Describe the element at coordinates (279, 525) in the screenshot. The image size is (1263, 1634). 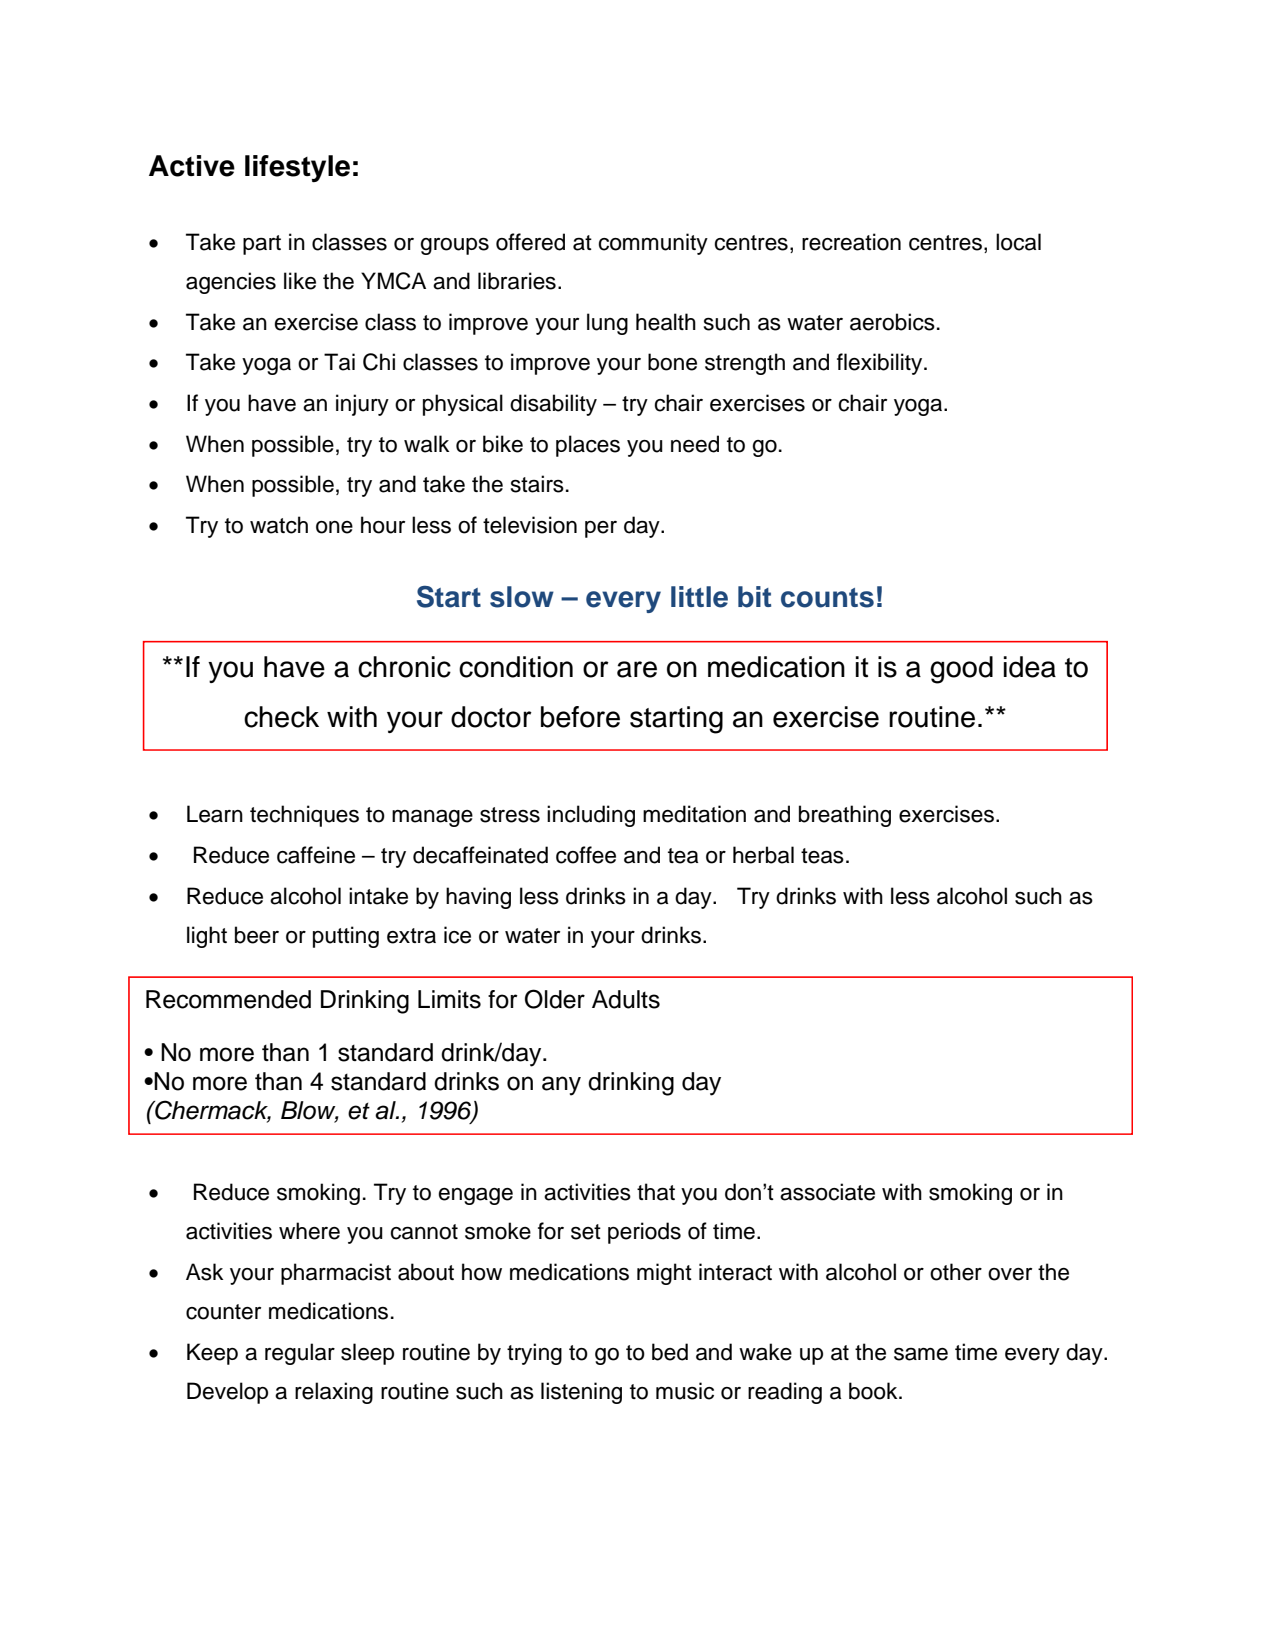
I see `watch` at that location.
